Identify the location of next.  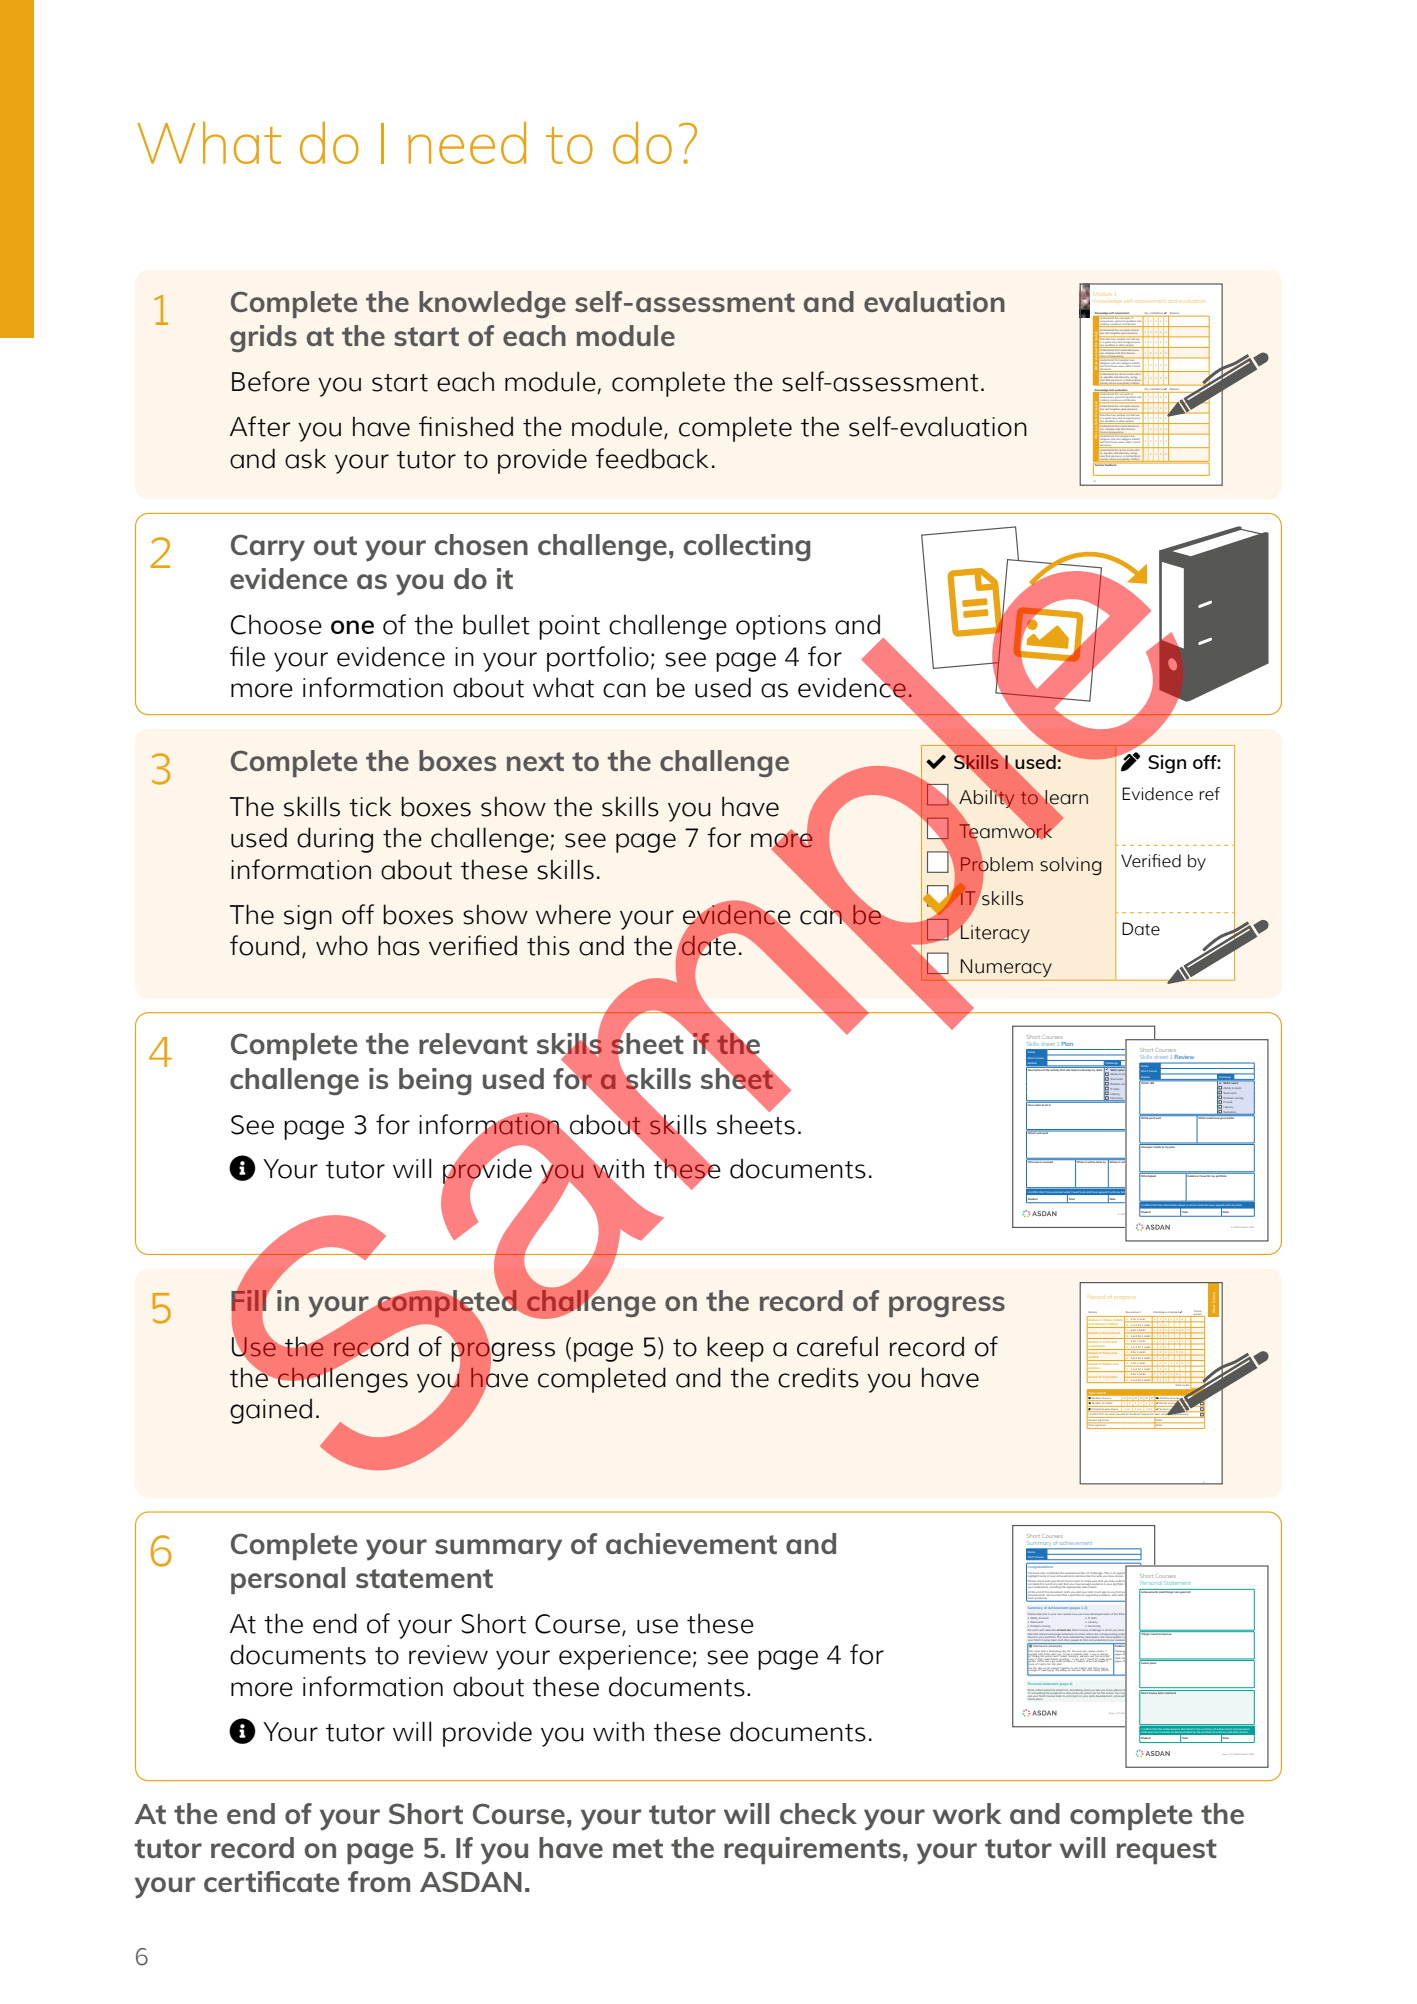
(535, 761).
